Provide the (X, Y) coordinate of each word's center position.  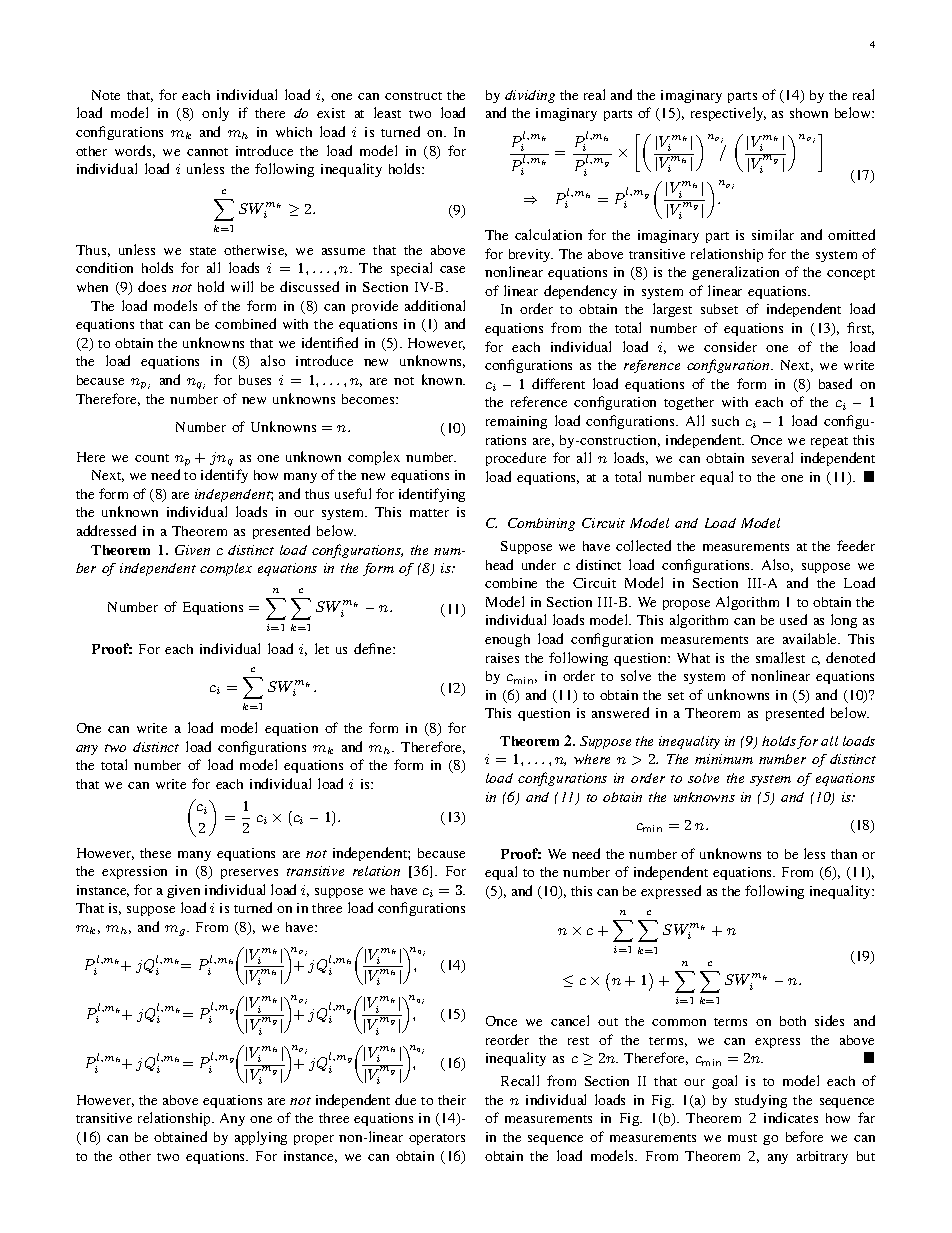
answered (620, 712)
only (215, 114)
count (152, 458)
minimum (724, 759)
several (772, 457)
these (155, 853)
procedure (516, 459)
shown (809, 113)
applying (261, 1138)
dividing (530, 96)
